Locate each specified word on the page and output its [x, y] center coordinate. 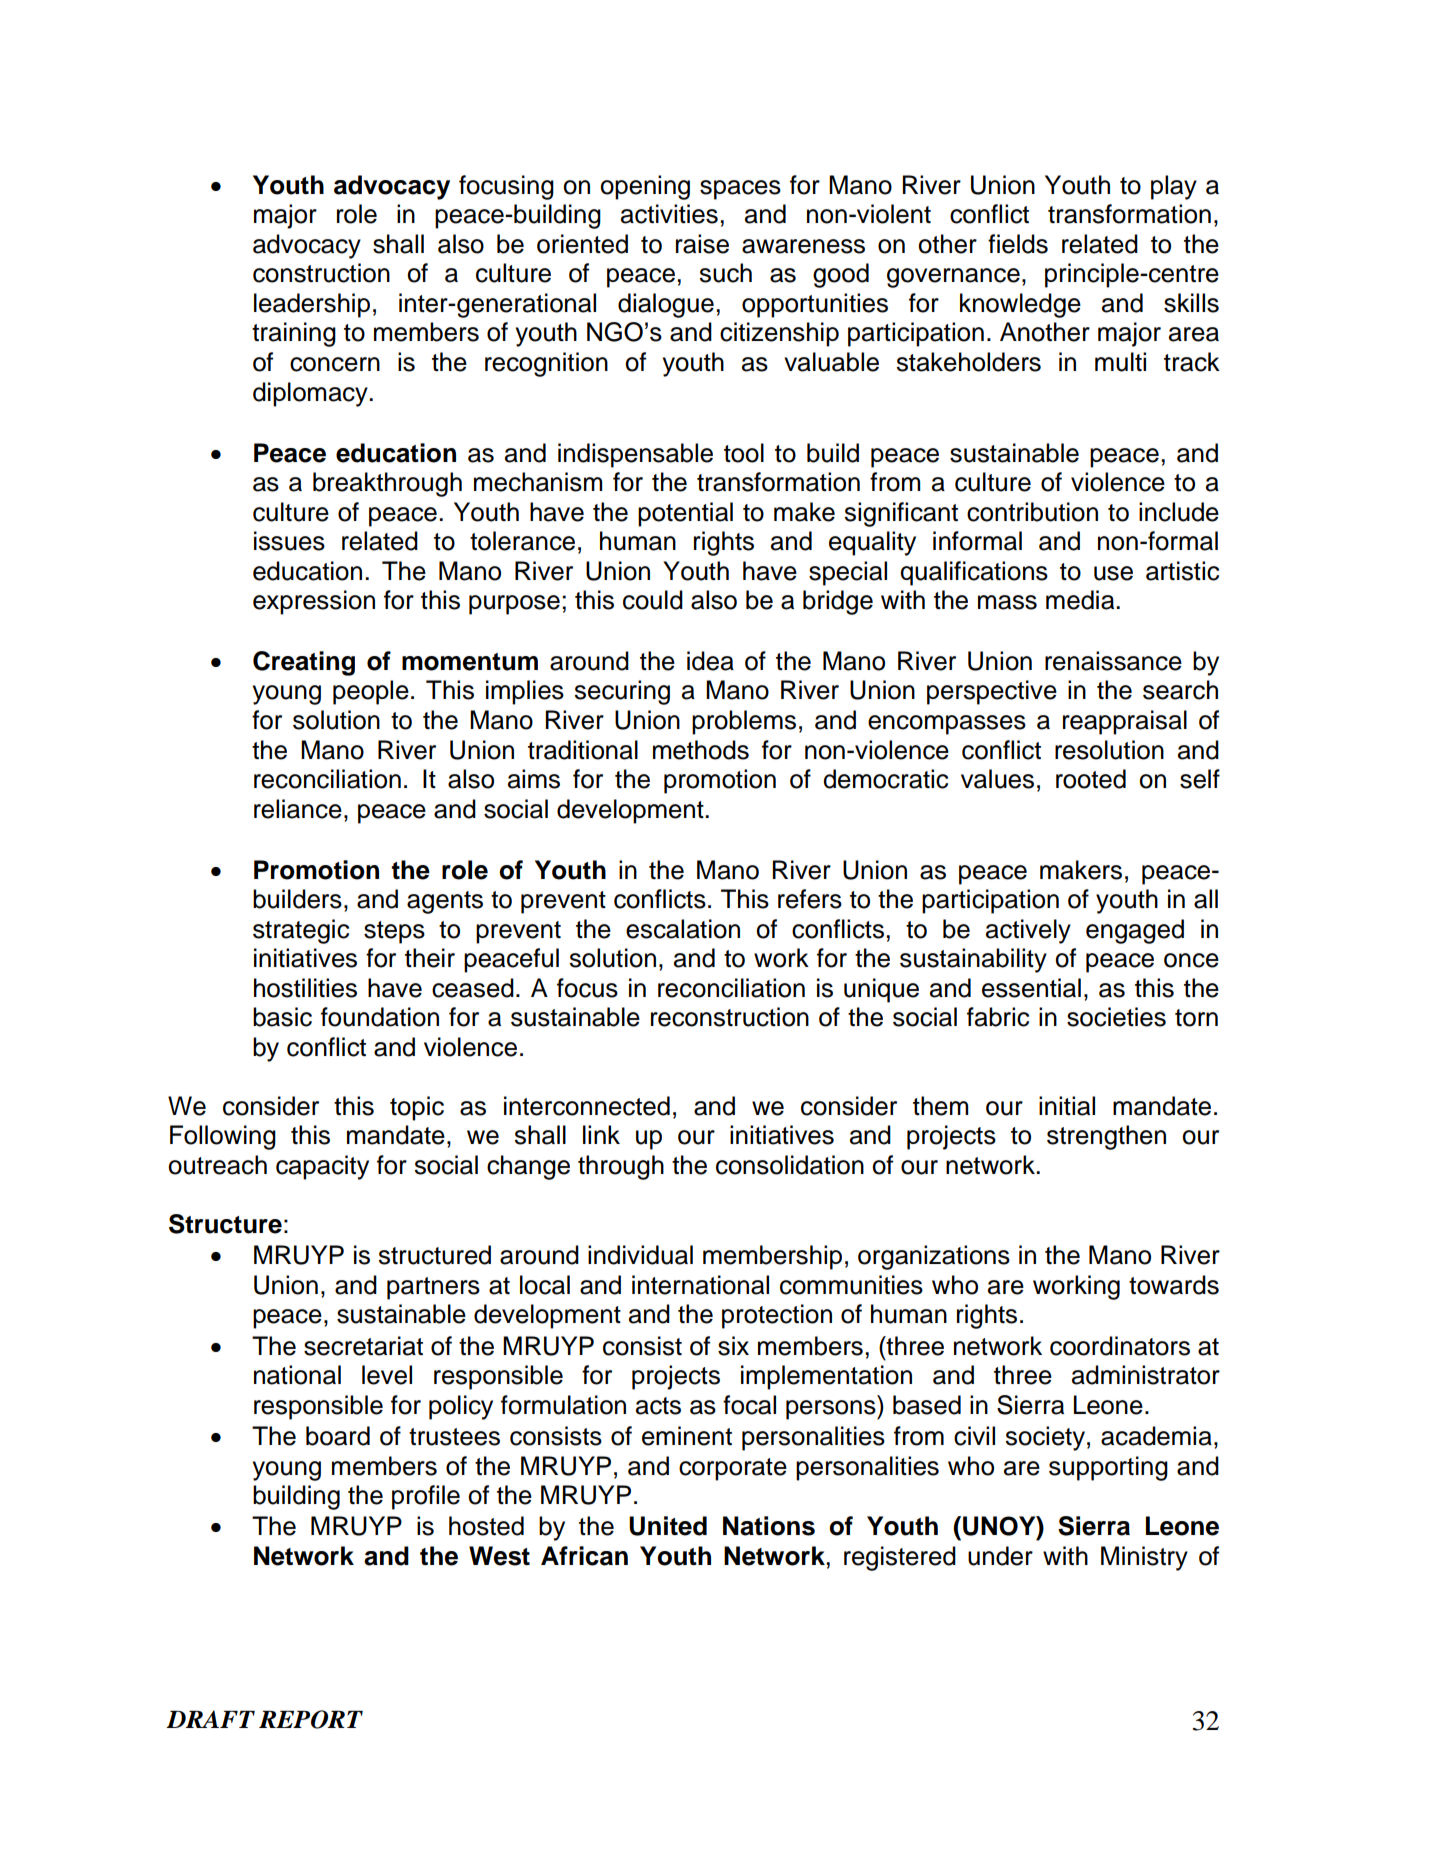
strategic [301, 931]
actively [1028, 931]
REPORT [311, 1719]
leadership [312, 305]
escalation [683, 929]
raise [702, 244]
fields [1018, 244]
